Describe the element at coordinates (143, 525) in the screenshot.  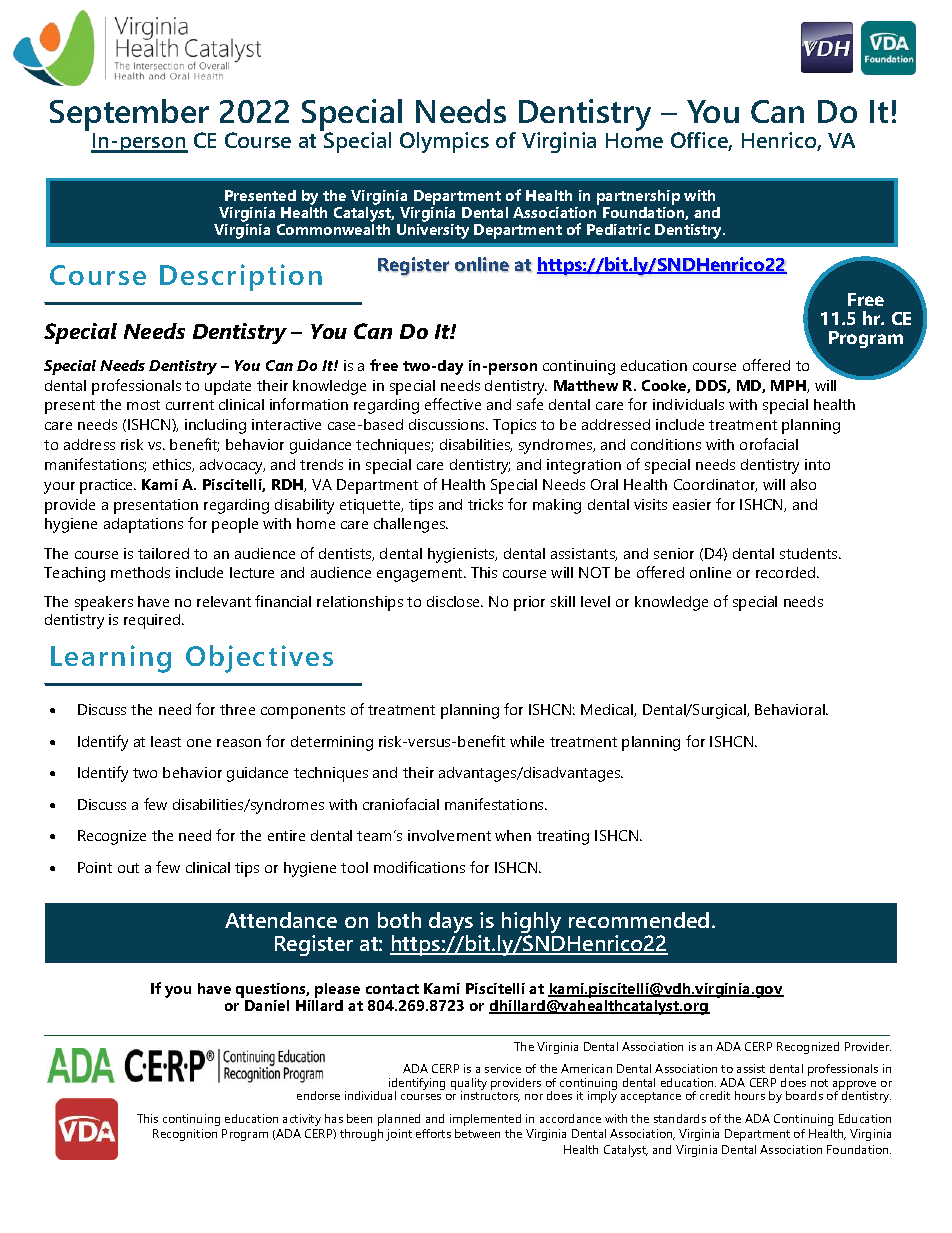
I see `adaptations` at that location.
